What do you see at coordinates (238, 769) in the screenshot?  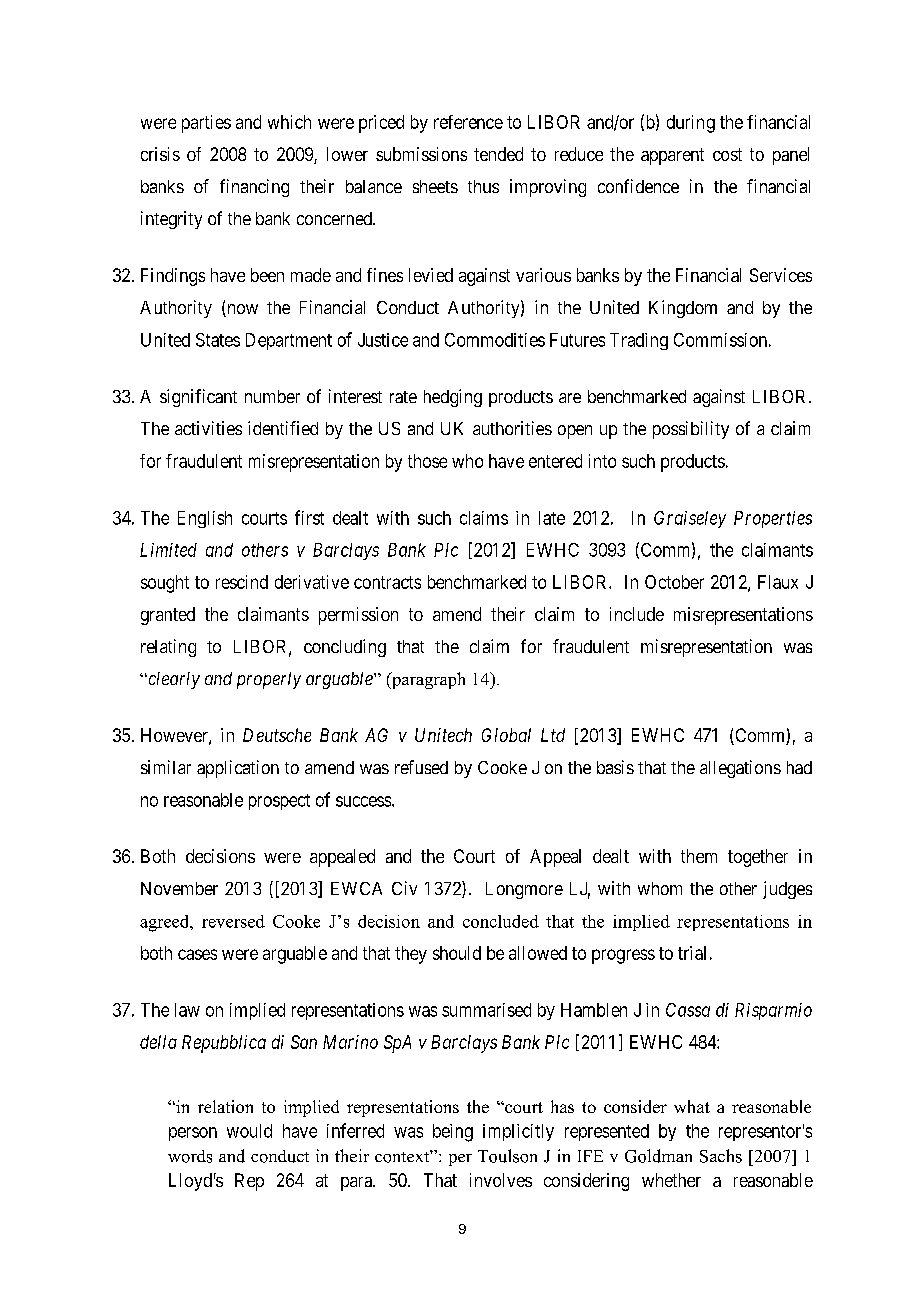 I see `application` at bounding box center [238, 769].
